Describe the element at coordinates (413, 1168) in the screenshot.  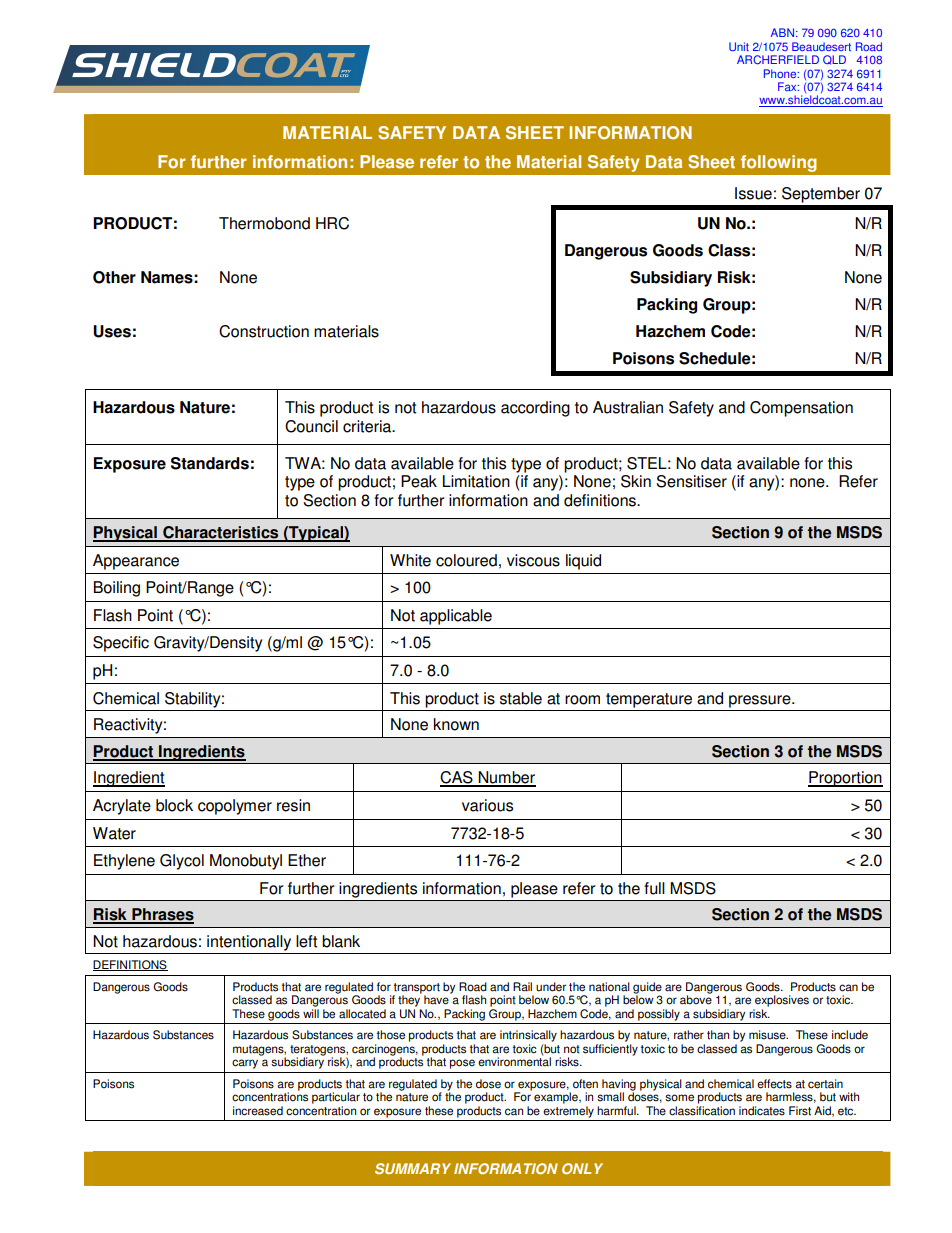
I see `SUMMARY` at that location.
